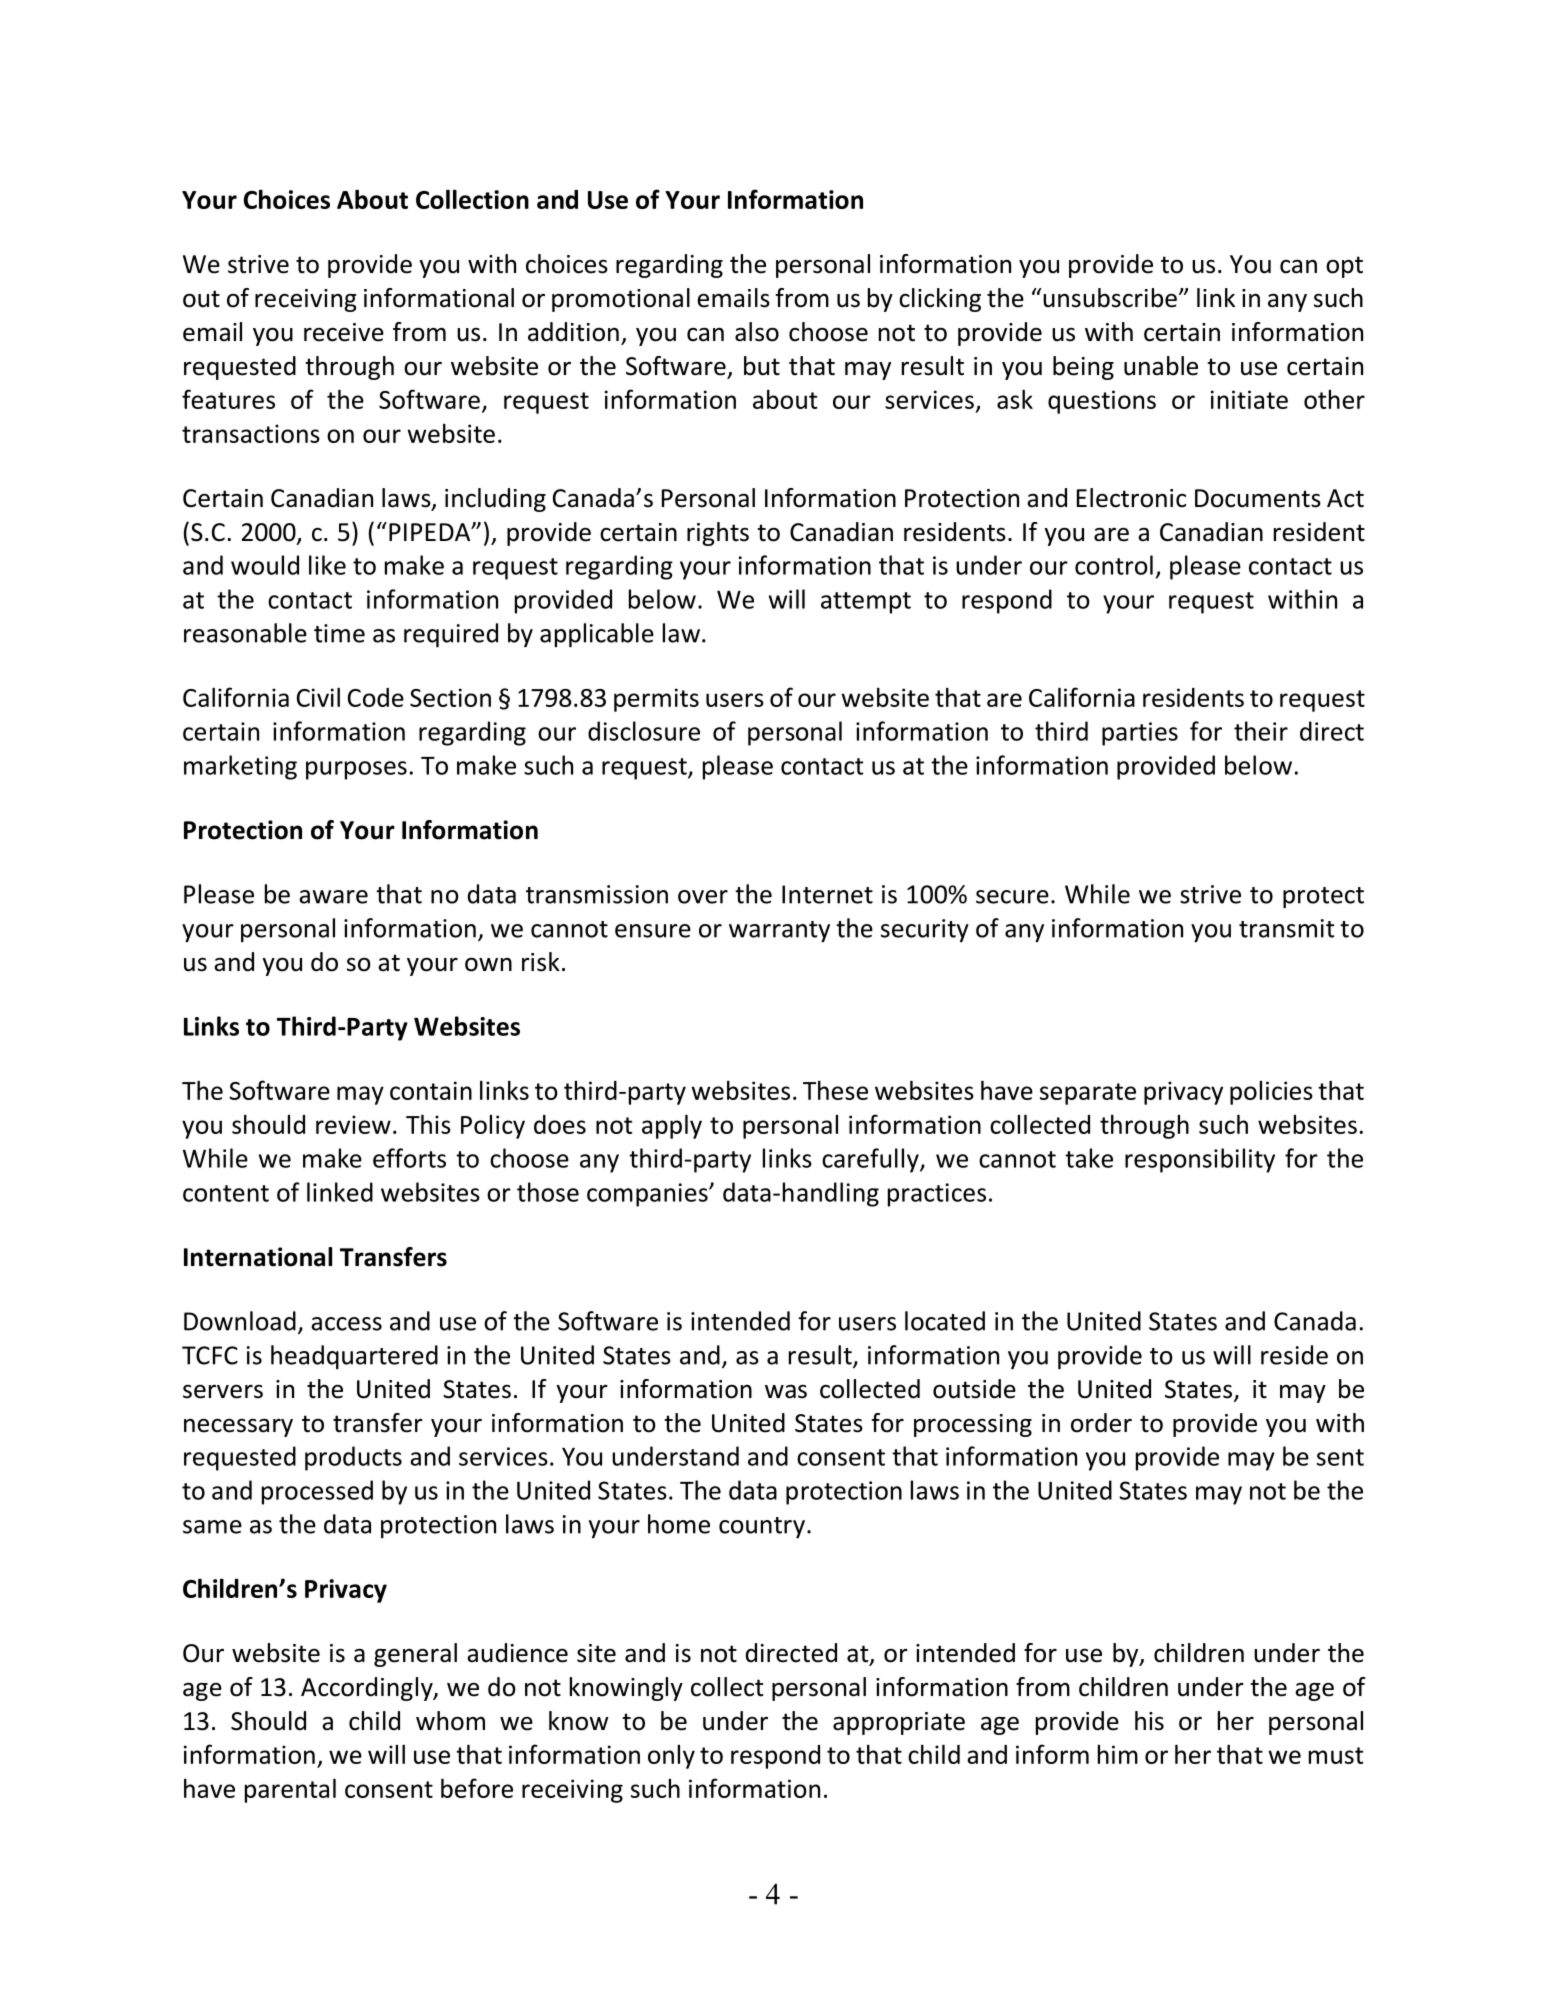 The image size is (1547, 2002). What do you see at coordinates (1271, 1093) in the image?
I see `policies` at bounding box center [1271, 1093].
